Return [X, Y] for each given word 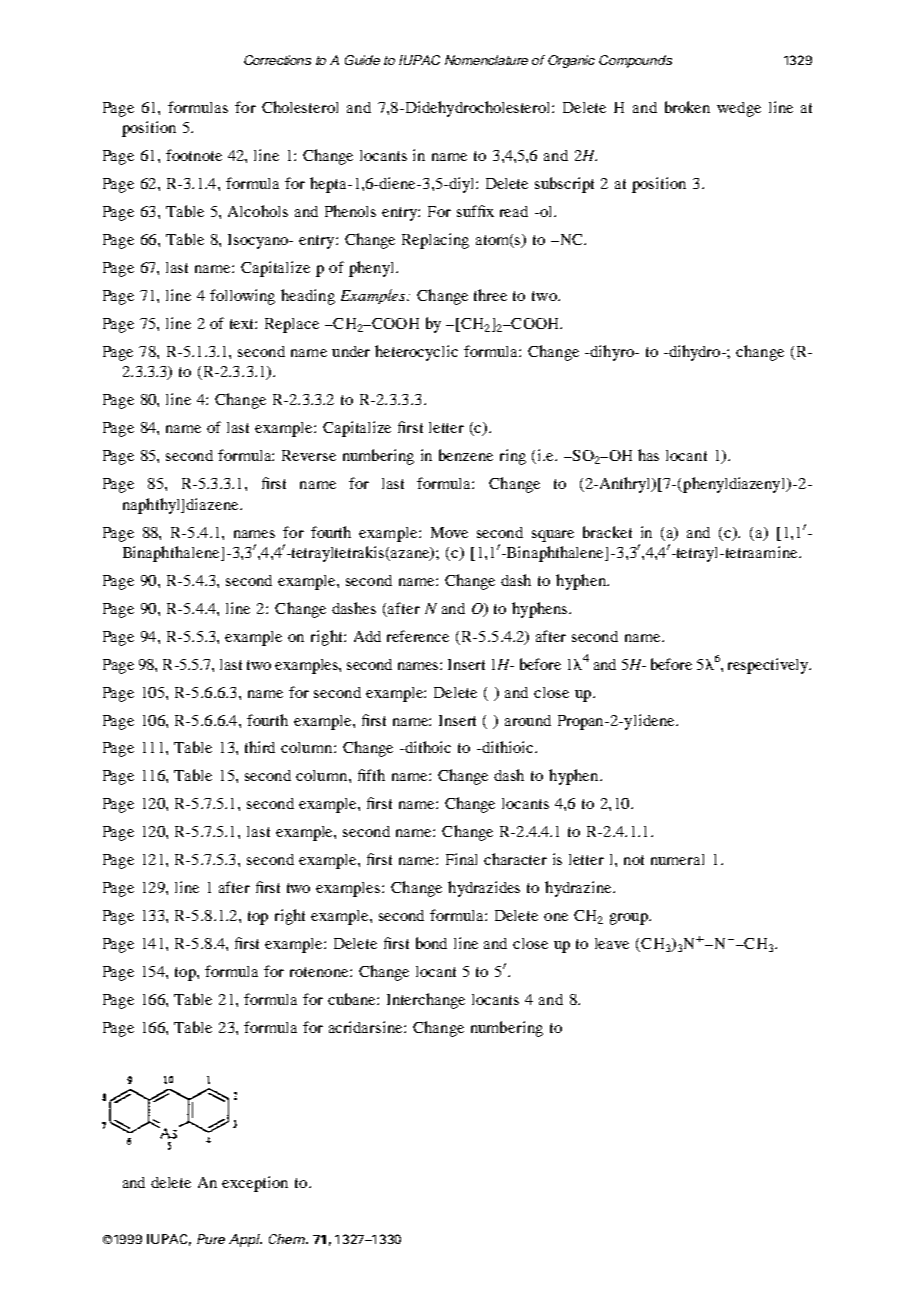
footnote [194, 155]
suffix [475, 211]
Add [367, 636]
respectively [769, 666]
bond [431, 943]
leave [612, 943]
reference [418, 636]
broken [687, 107]
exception [255, 1184]
